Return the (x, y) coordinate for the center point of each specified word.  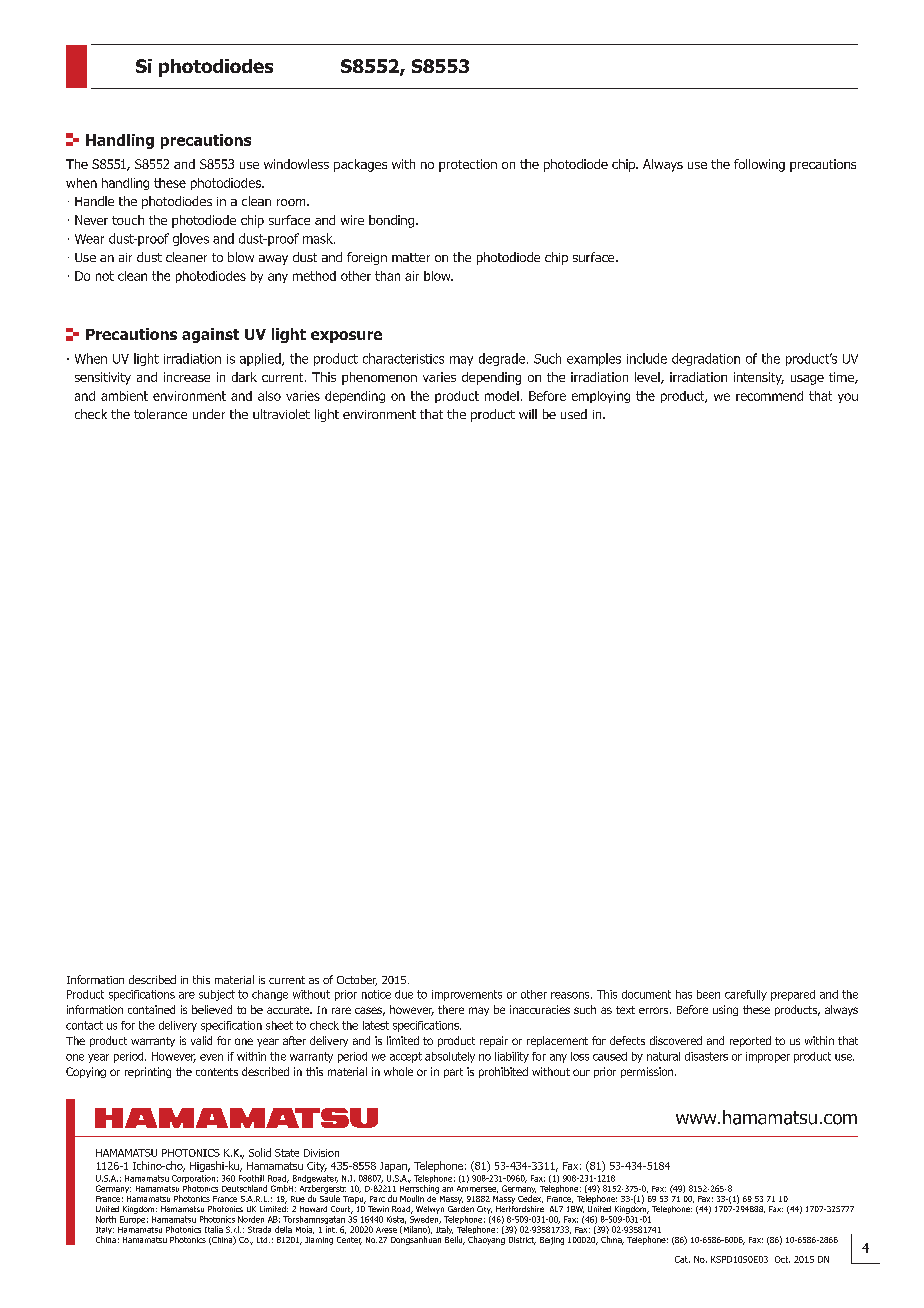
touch (128, 220)
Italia (214, 1229)
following (759, 165)
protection (468, 165)
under (209, 414)
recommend (769, 396)
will (528, 414)
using (725, 1010)
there (451, 1009)
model (502, 396)
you (848, 398)
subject (217, 995)
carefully (746, 995)
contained (151, 1009)
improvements (467, 995)
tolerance (160, 414)
